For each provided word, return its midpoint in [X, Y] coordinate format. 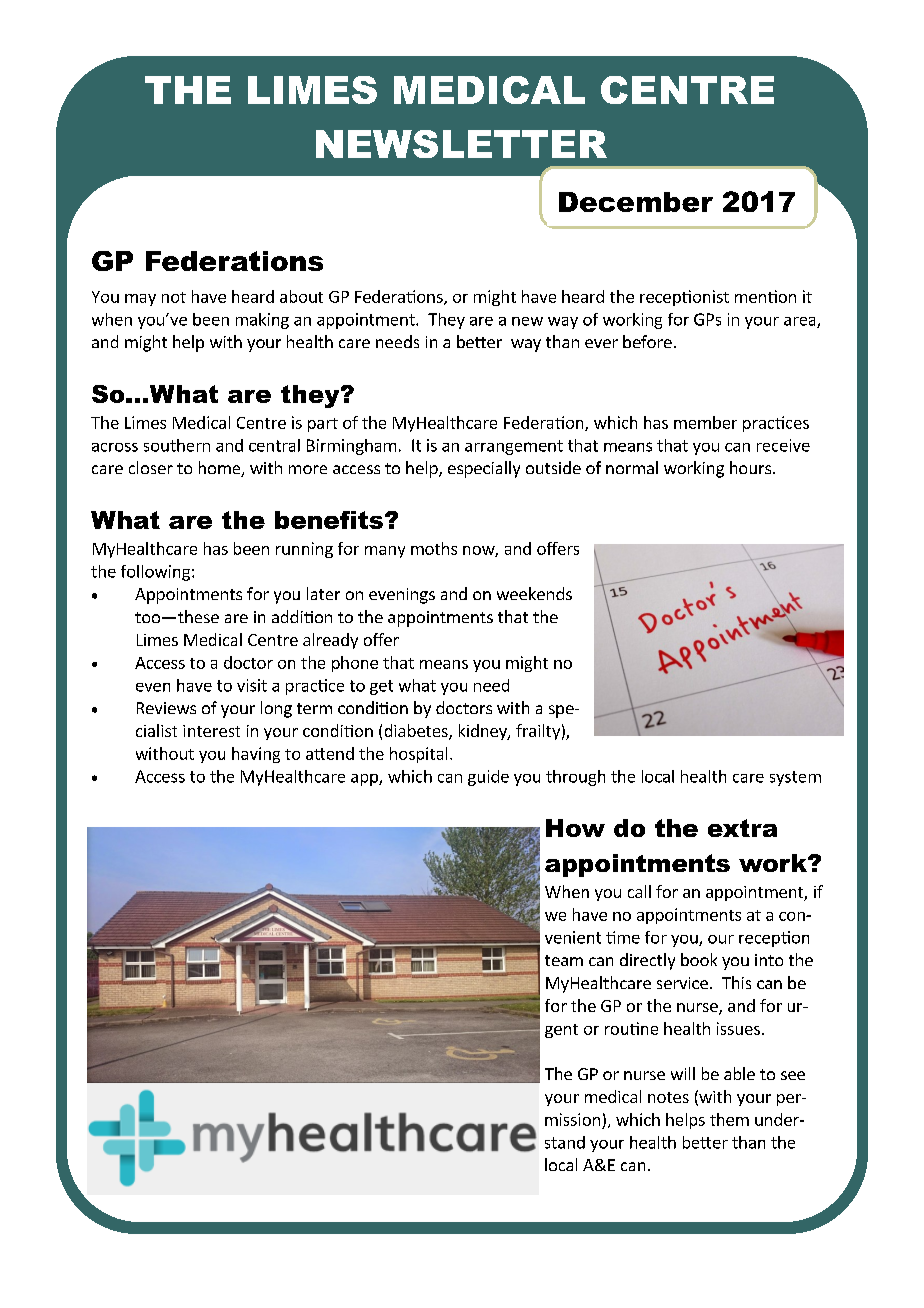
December [636, 202]
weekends [534, 593]
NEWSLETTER [461, 144]
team [564, 960]
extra [742, 828]
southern [177, 445]
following [155, 573]
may [140, 300]
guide [488, 778]
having [256, 755]
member [705, 422]
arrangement [514, 447]
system [795, 778]
